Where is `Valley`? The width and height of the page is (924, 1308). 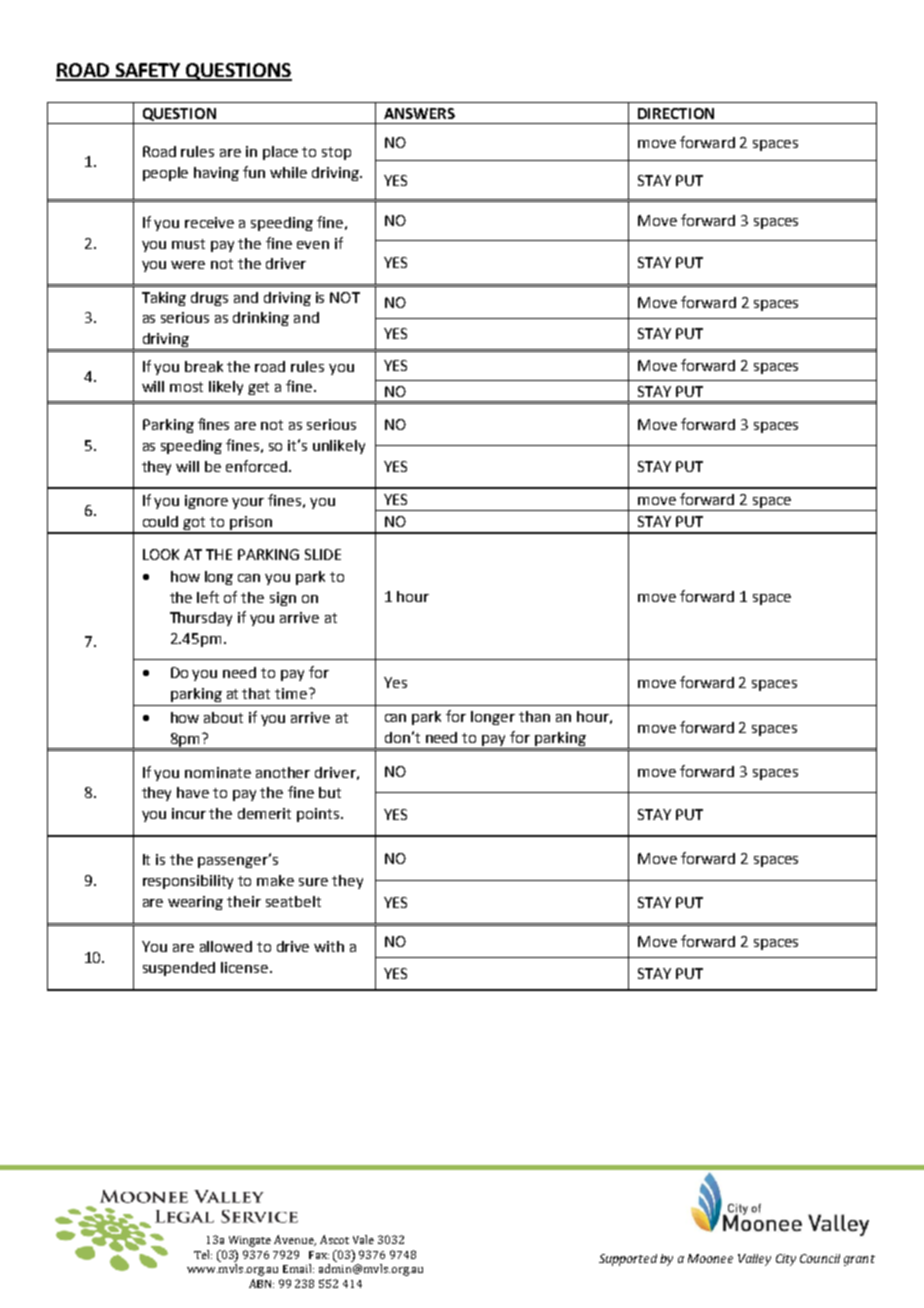
Valley is located at coordinates (754, 1260).
